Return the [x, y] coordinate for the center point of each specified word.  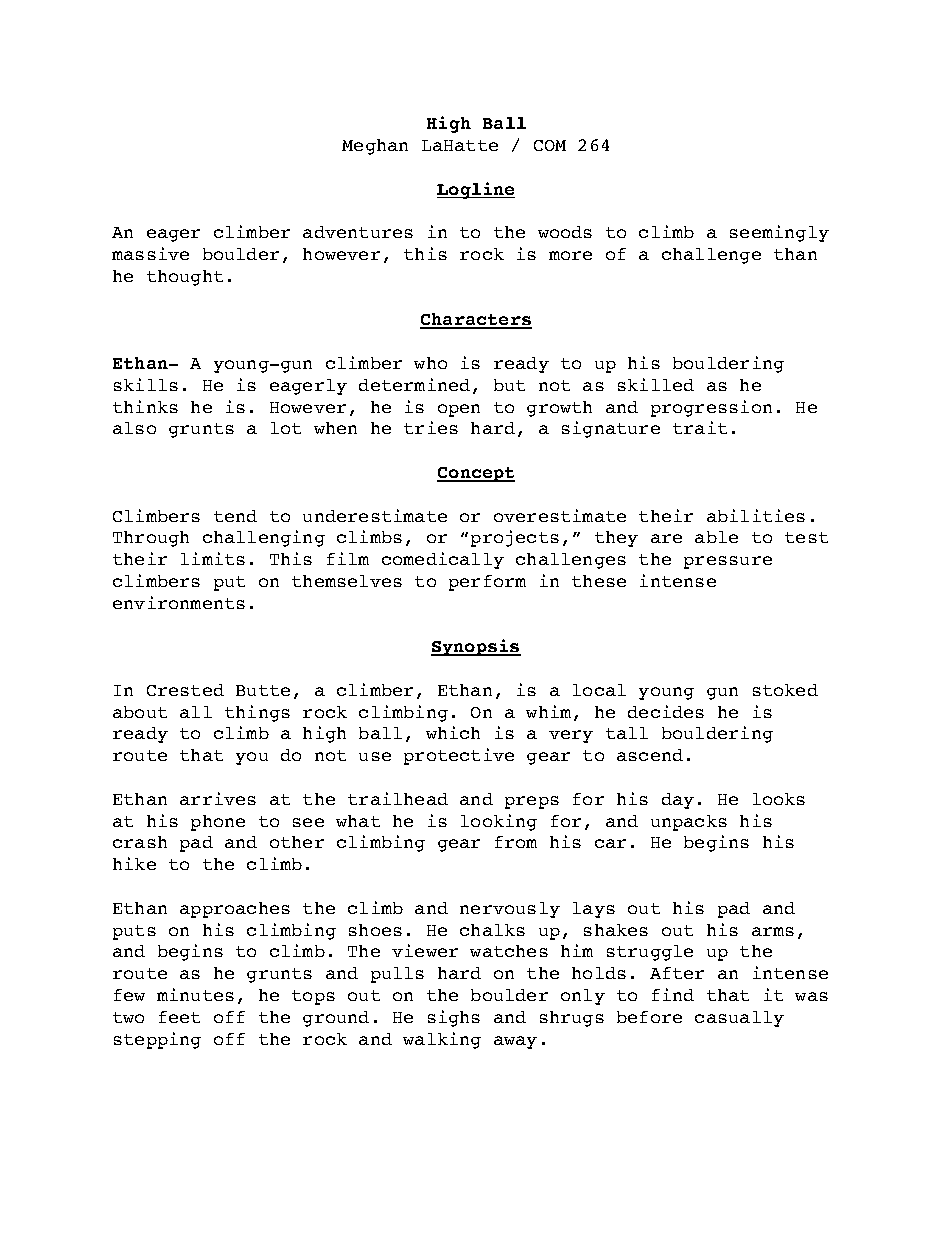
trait [700, 427]
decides [666, 711]
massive [150, 253]
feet [179, 1017]
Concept [476, 474]
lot [286, 428]
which [453, 732]
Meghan [375, 147]
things [257, 713]
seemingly [779, 233]
